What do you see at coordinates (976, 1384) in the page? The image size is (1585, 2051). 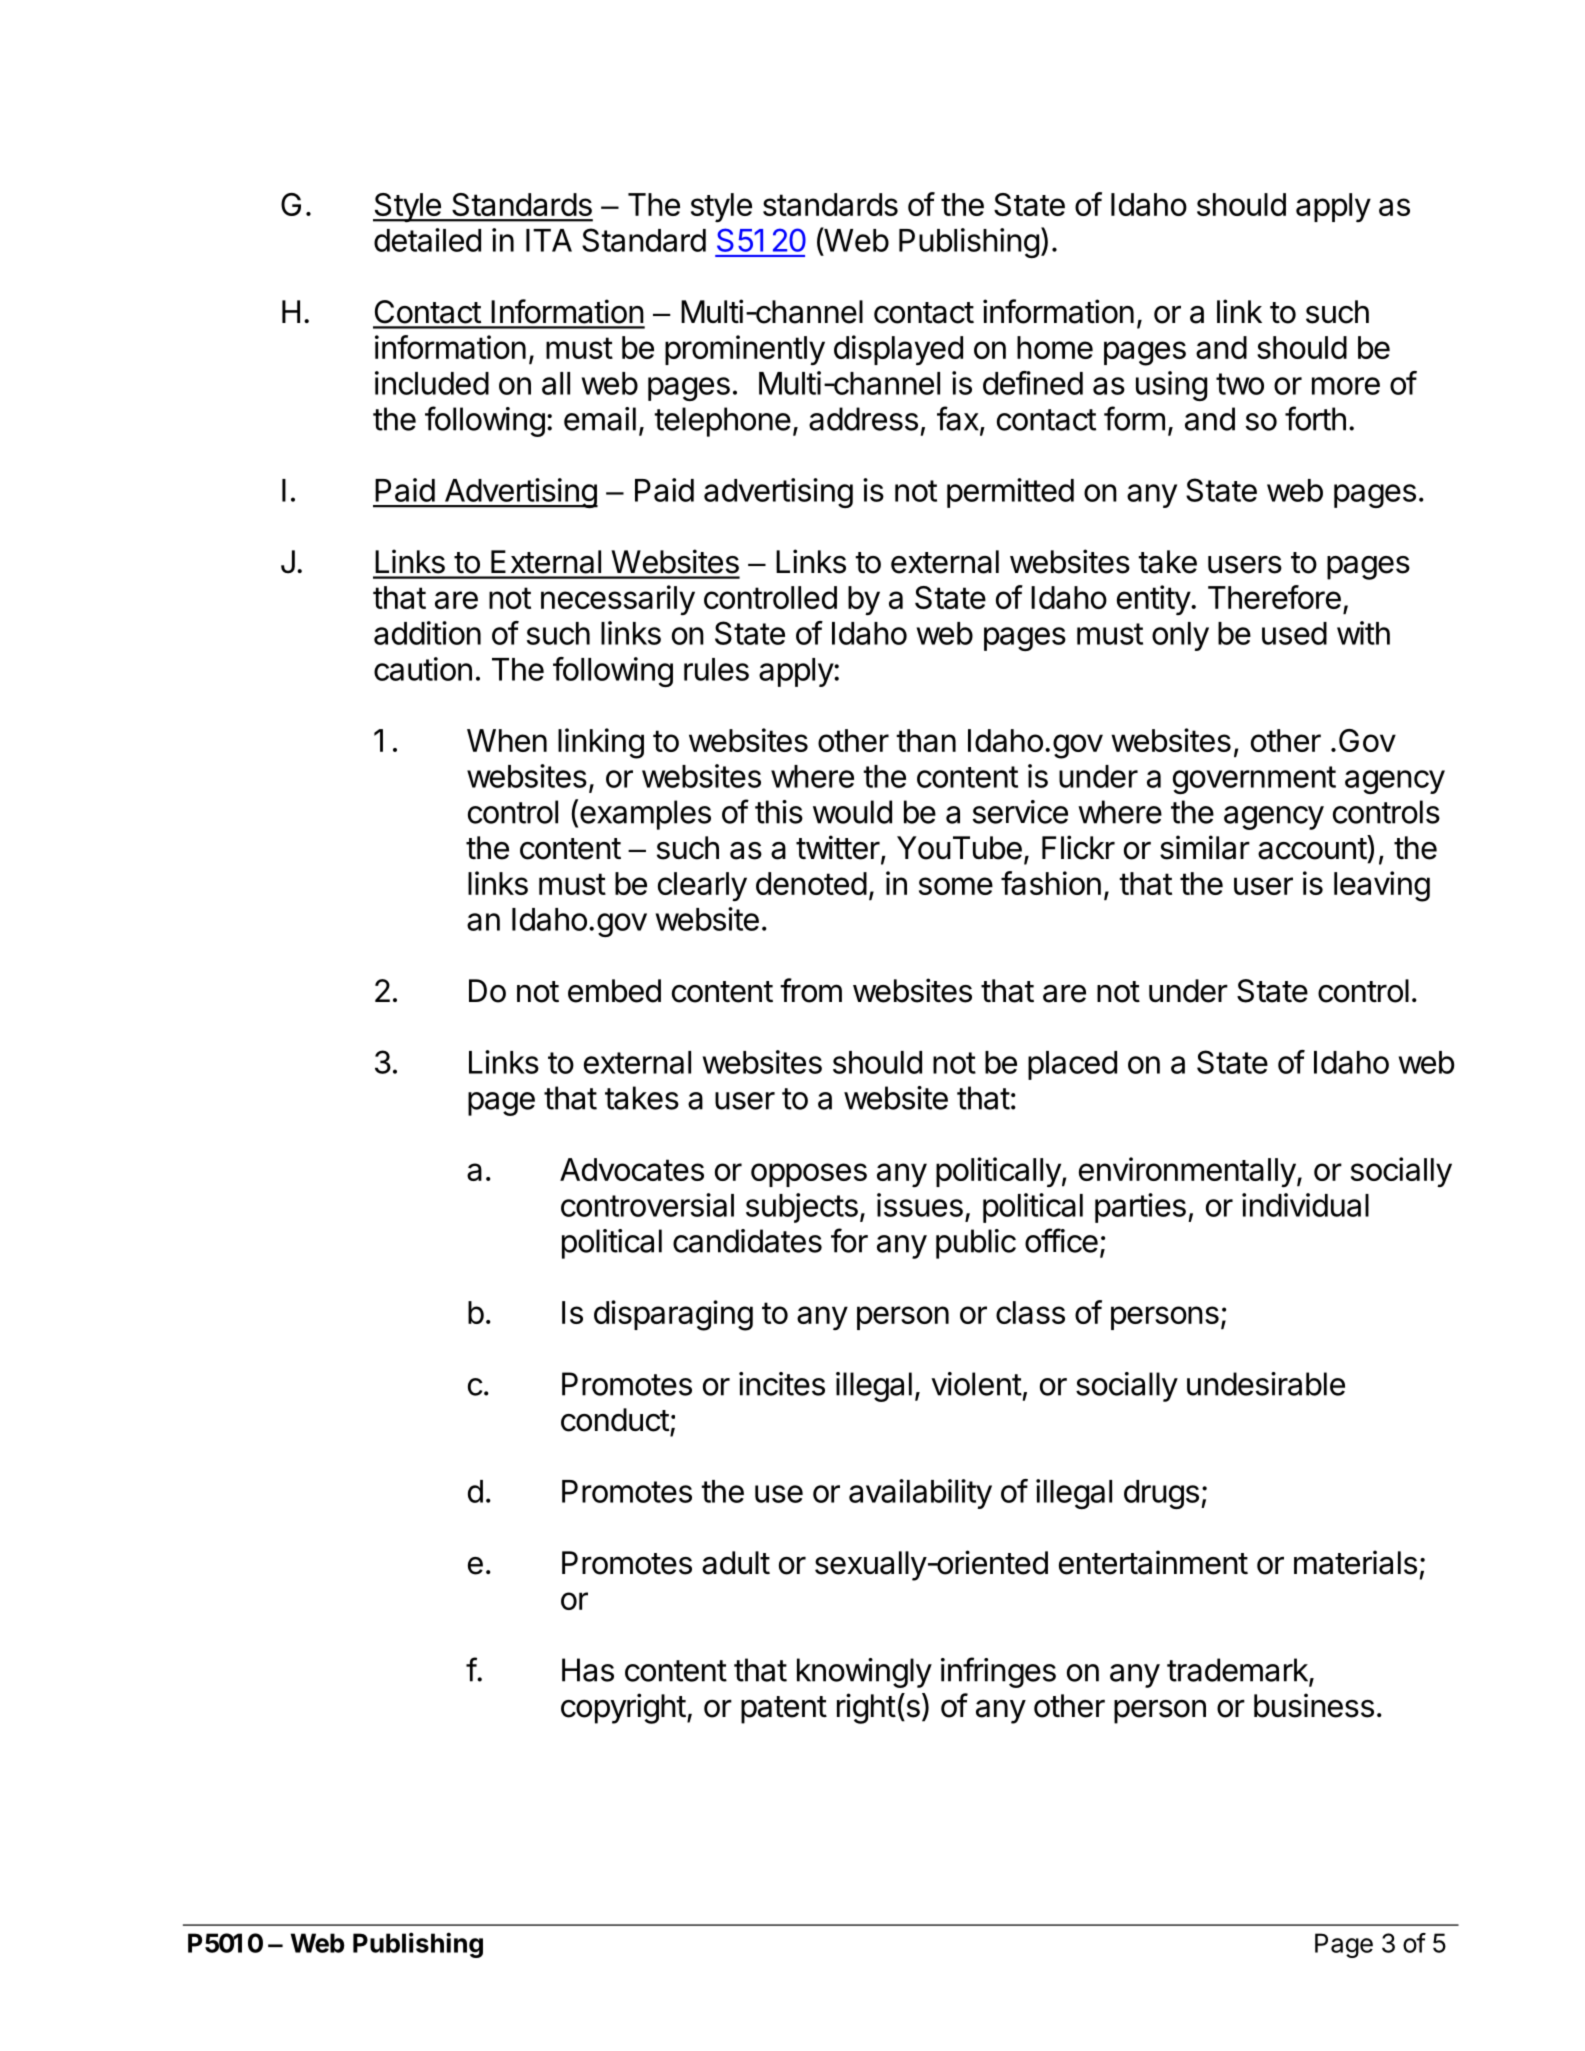 I see `violent` at bounding box center [976, 1384].
